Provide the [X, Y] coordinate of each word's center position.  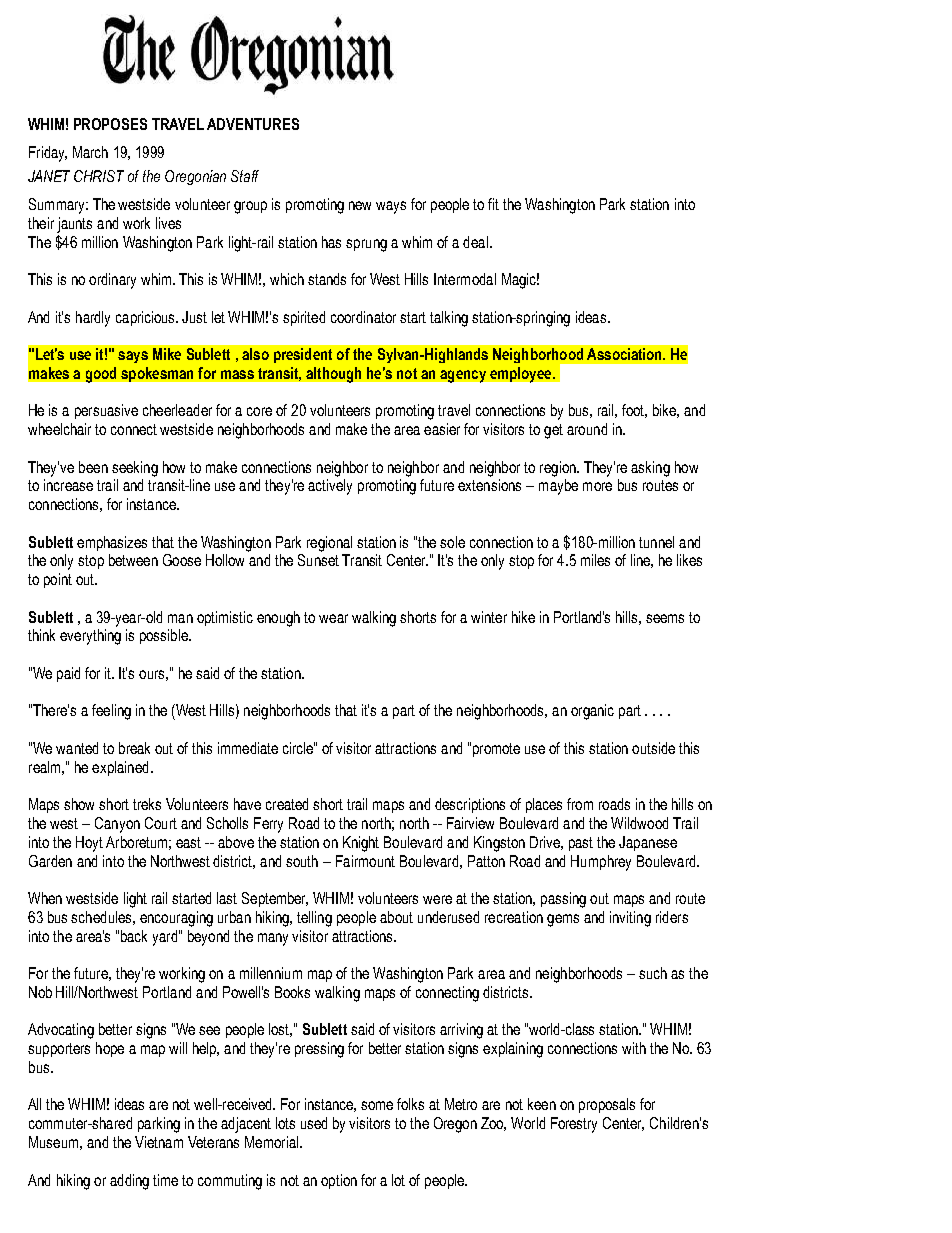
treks [147, 804]
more [597, 486]
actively [330, 487]
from [580, 804]
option [339, 1181]
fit [493, 204]
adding [129, 1182]
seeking [135, 469]
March [90, 152]
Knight [361, 844]
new [360, 205]
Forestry [574, 1125]
